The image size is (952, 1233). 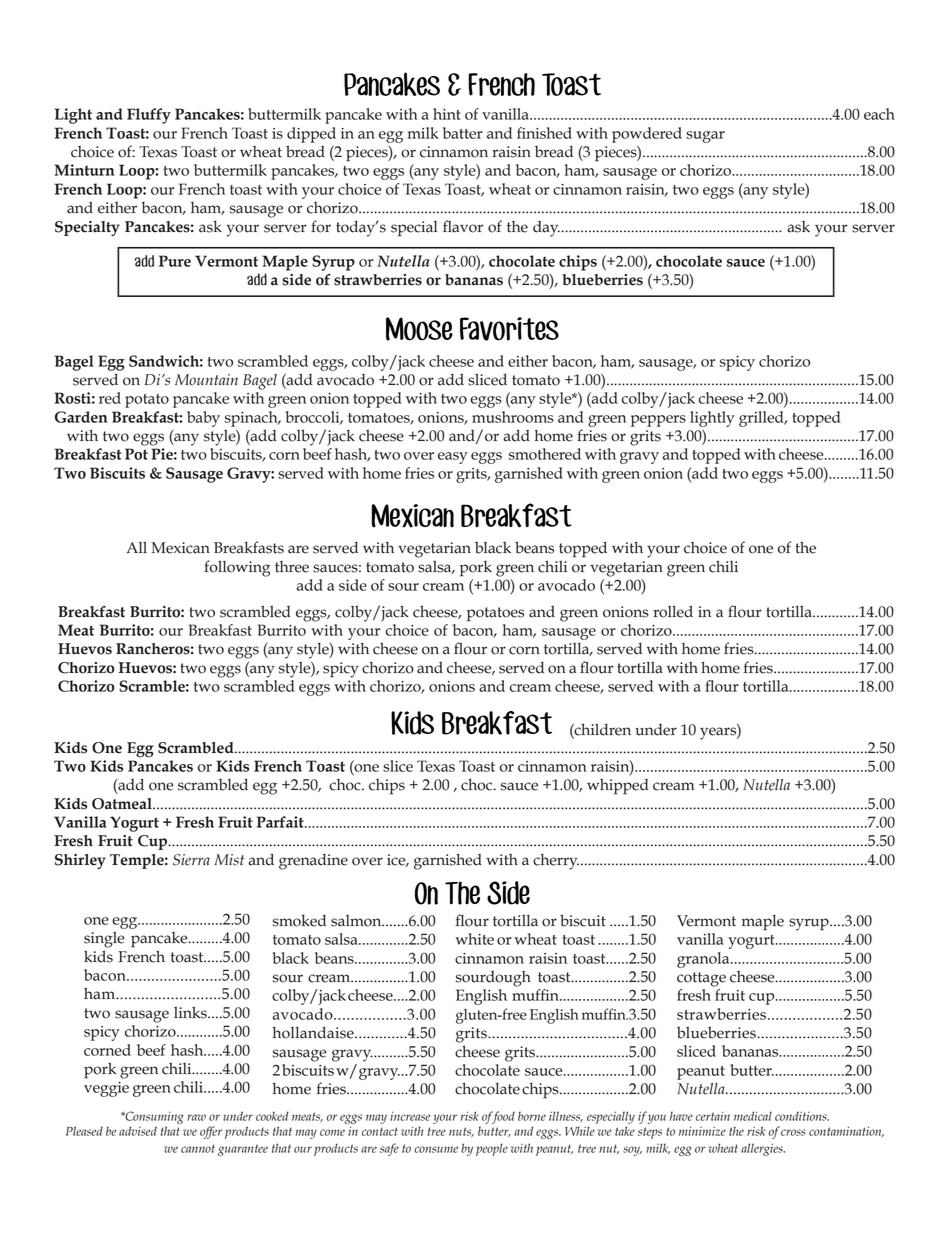 What do you see at coordinates (463, 133) in the image?
I see `batter` at bounding box center [463, 133].
